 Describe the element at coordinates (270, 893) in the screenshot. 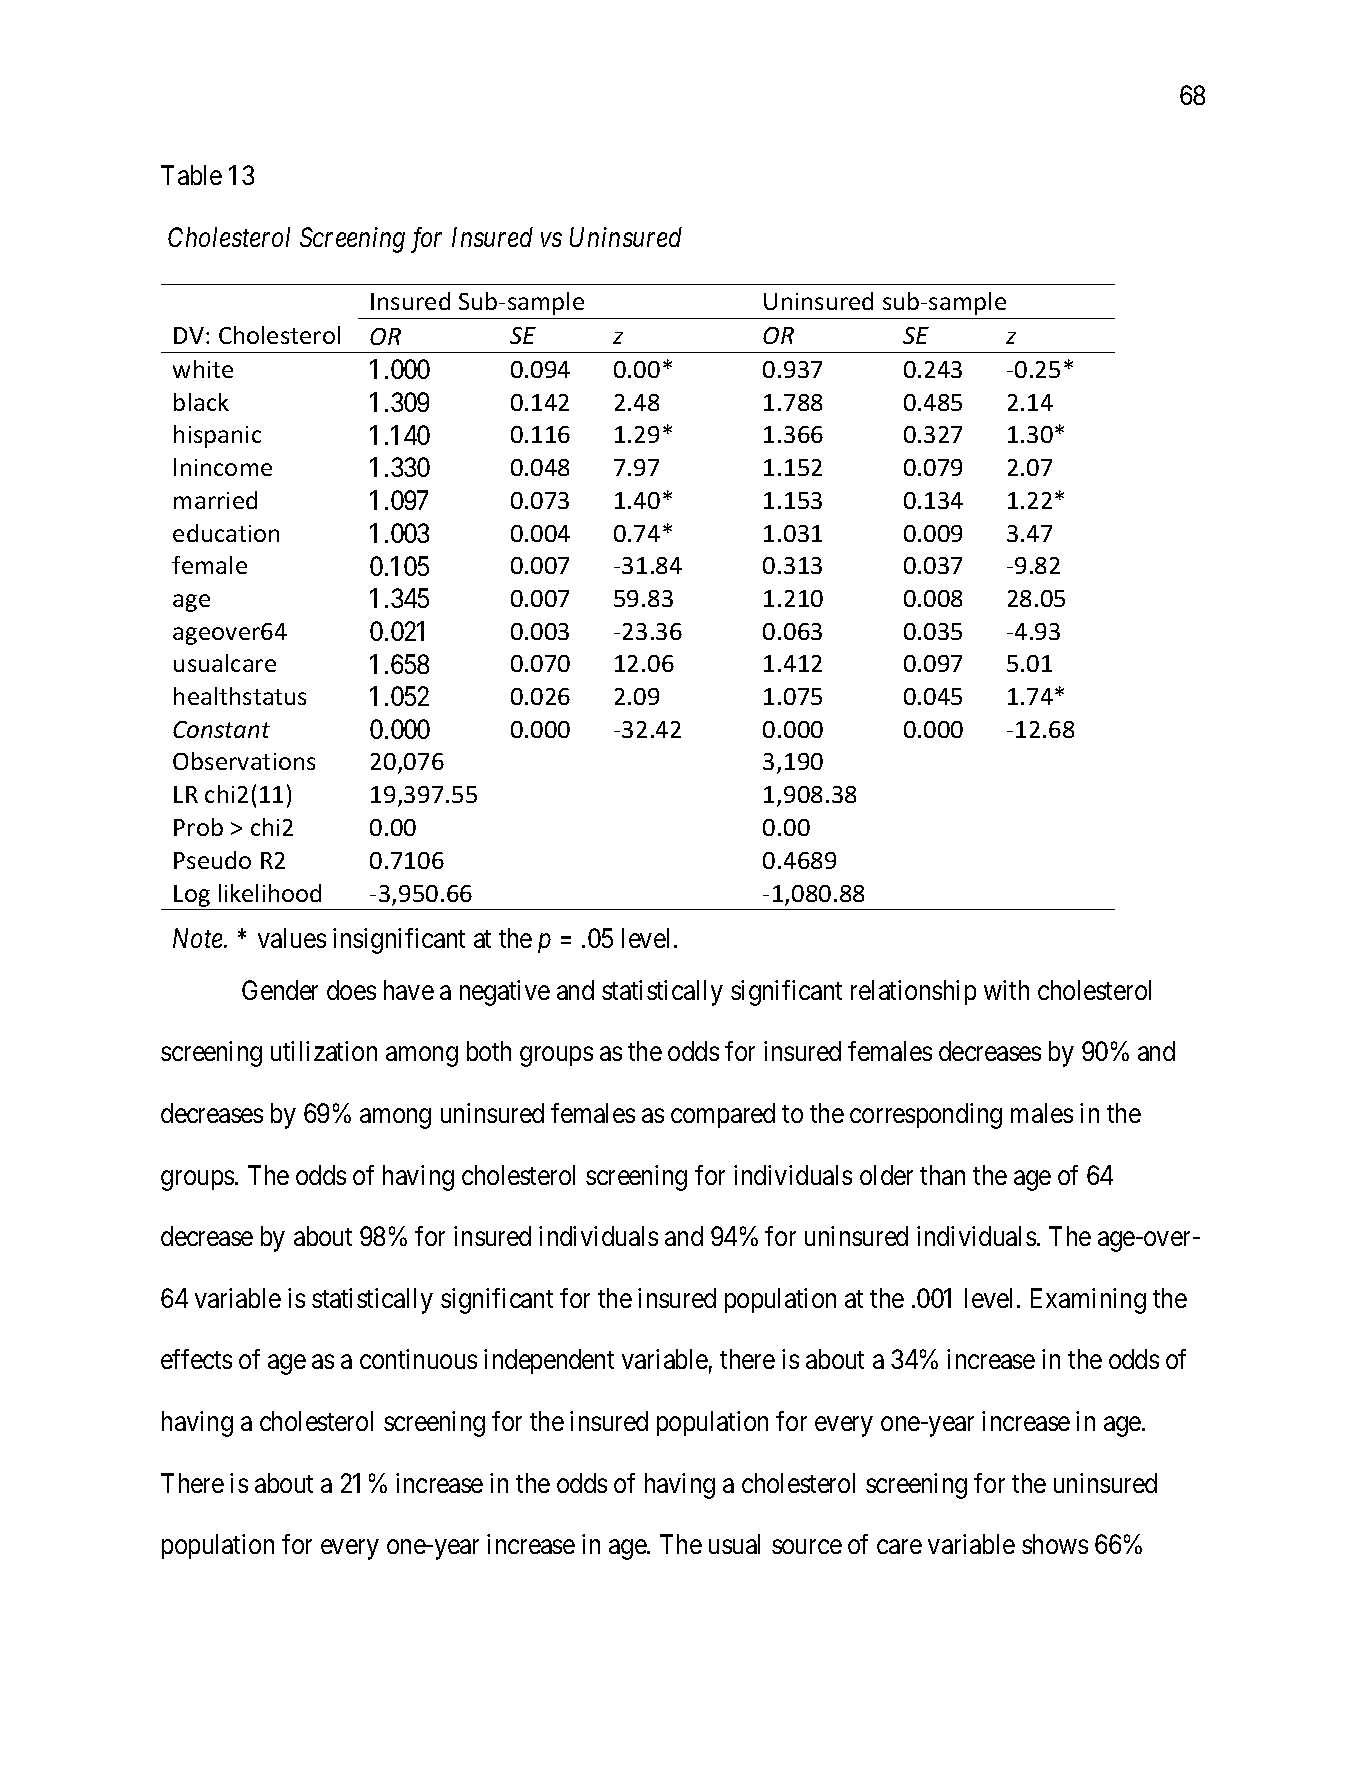

I see `likelihood` at that location.
